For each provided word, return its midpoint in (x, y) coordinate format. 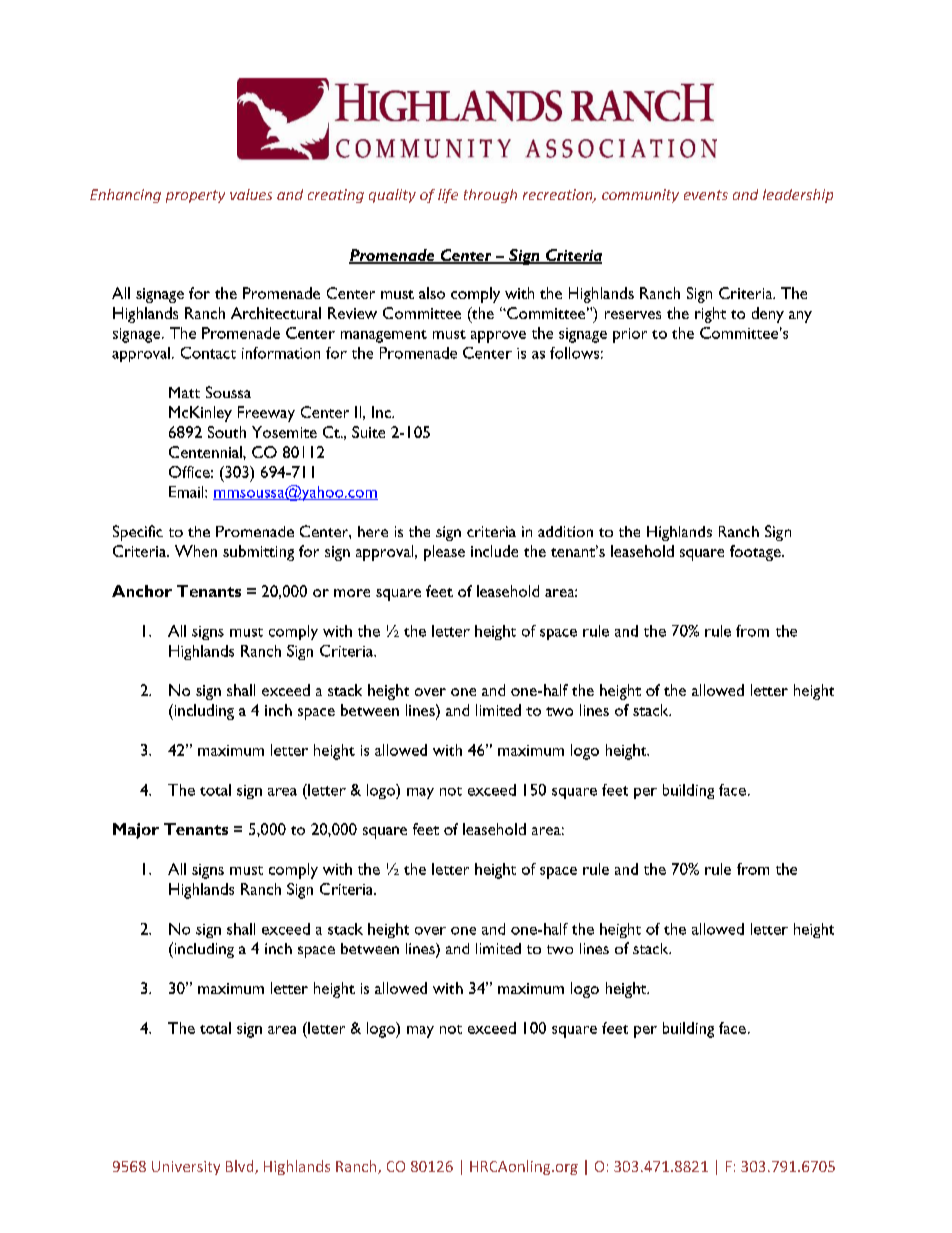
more (352, 593)
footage (756, 553)
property (195, 196)
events (706, 195)
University (186, 1168)
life (448, 196)
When (196, 551)
